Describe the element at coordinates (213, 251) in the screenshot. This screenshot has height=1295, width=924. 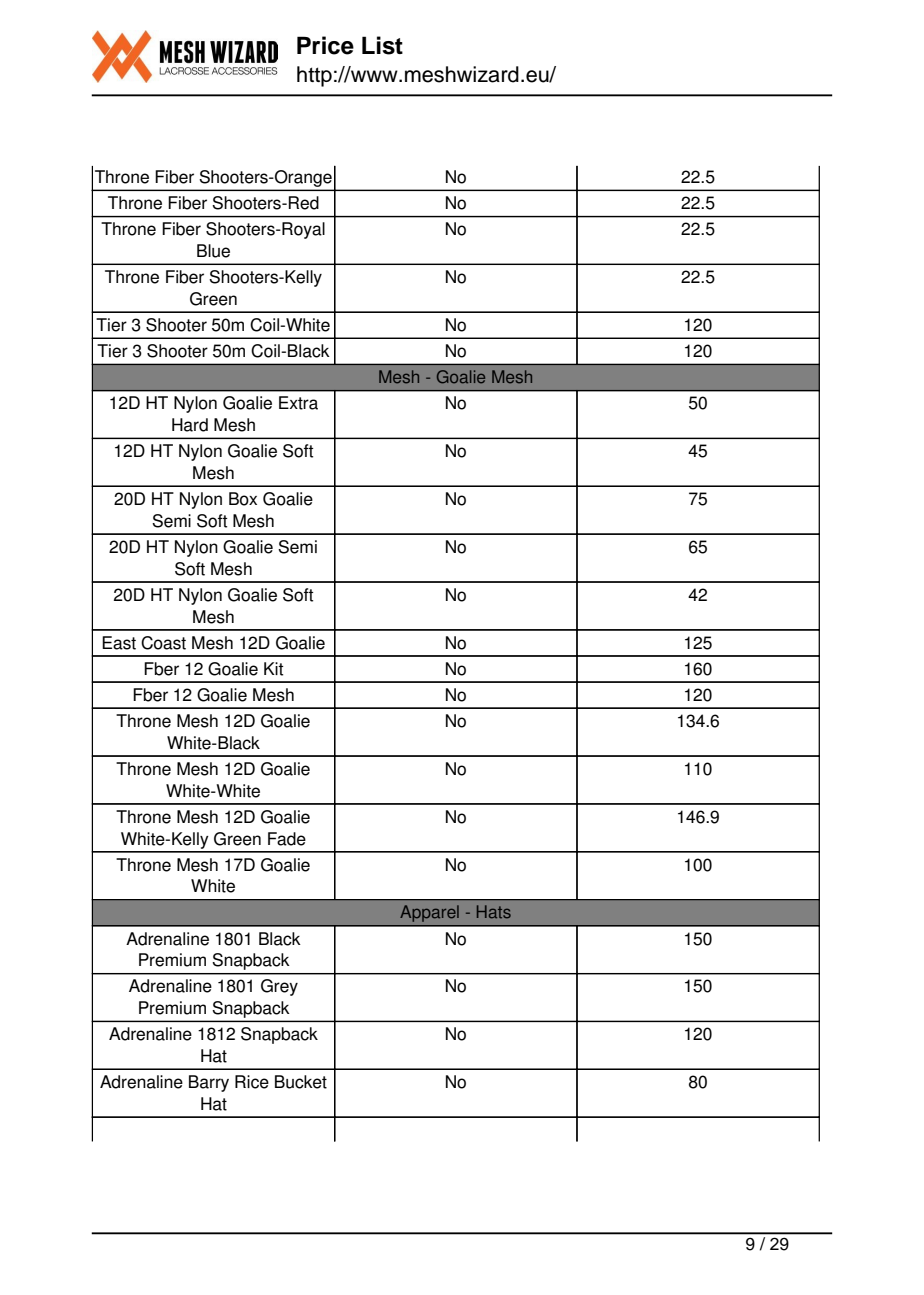
I see `Blue` at that location.
